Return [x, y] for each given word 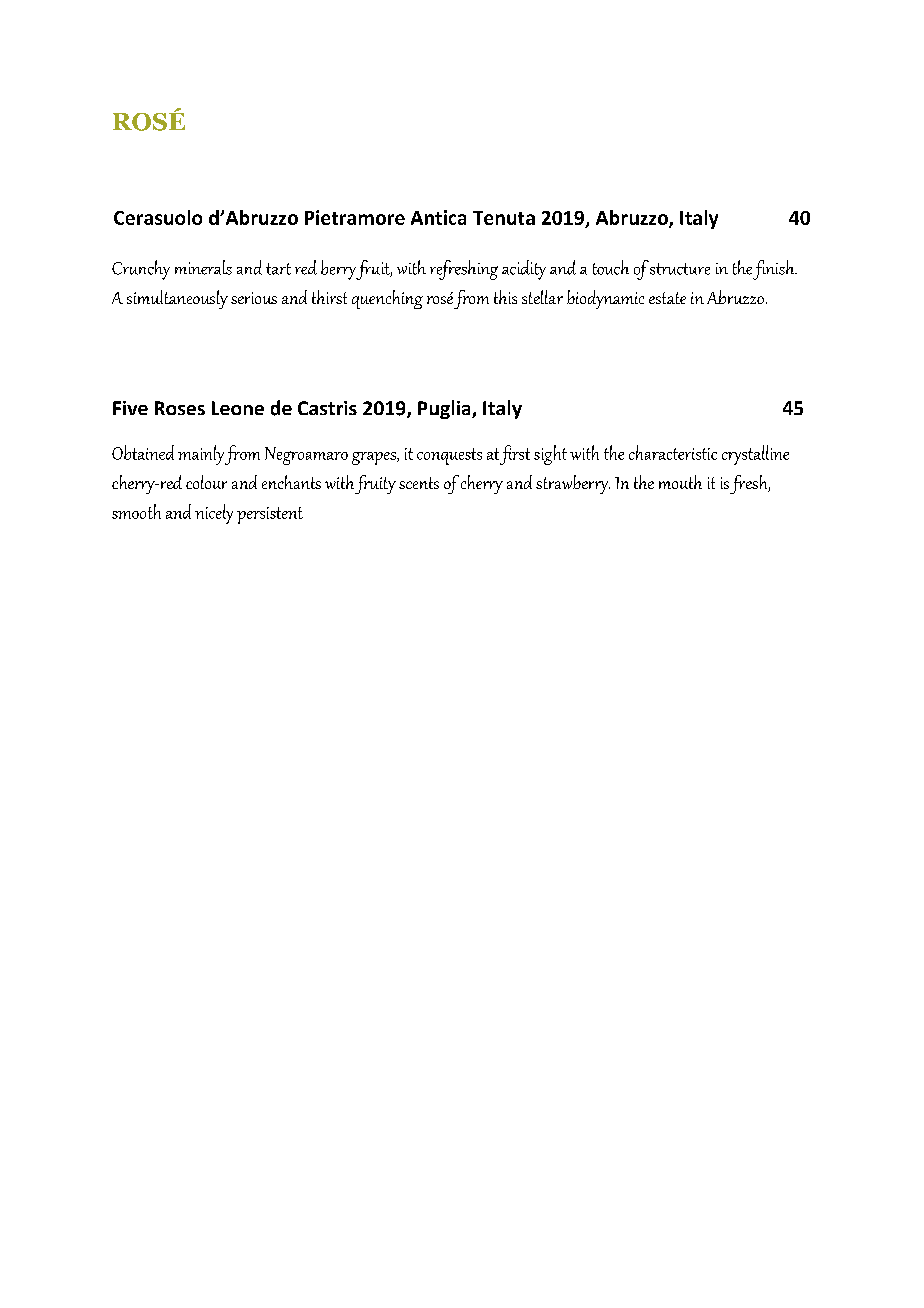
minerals [203, 267]
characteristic [673, 452]
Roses [180, 408]
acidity [524, 270]
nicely [214, 514]
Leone [238, 408]
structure [680, 269]
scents [419, 483]
